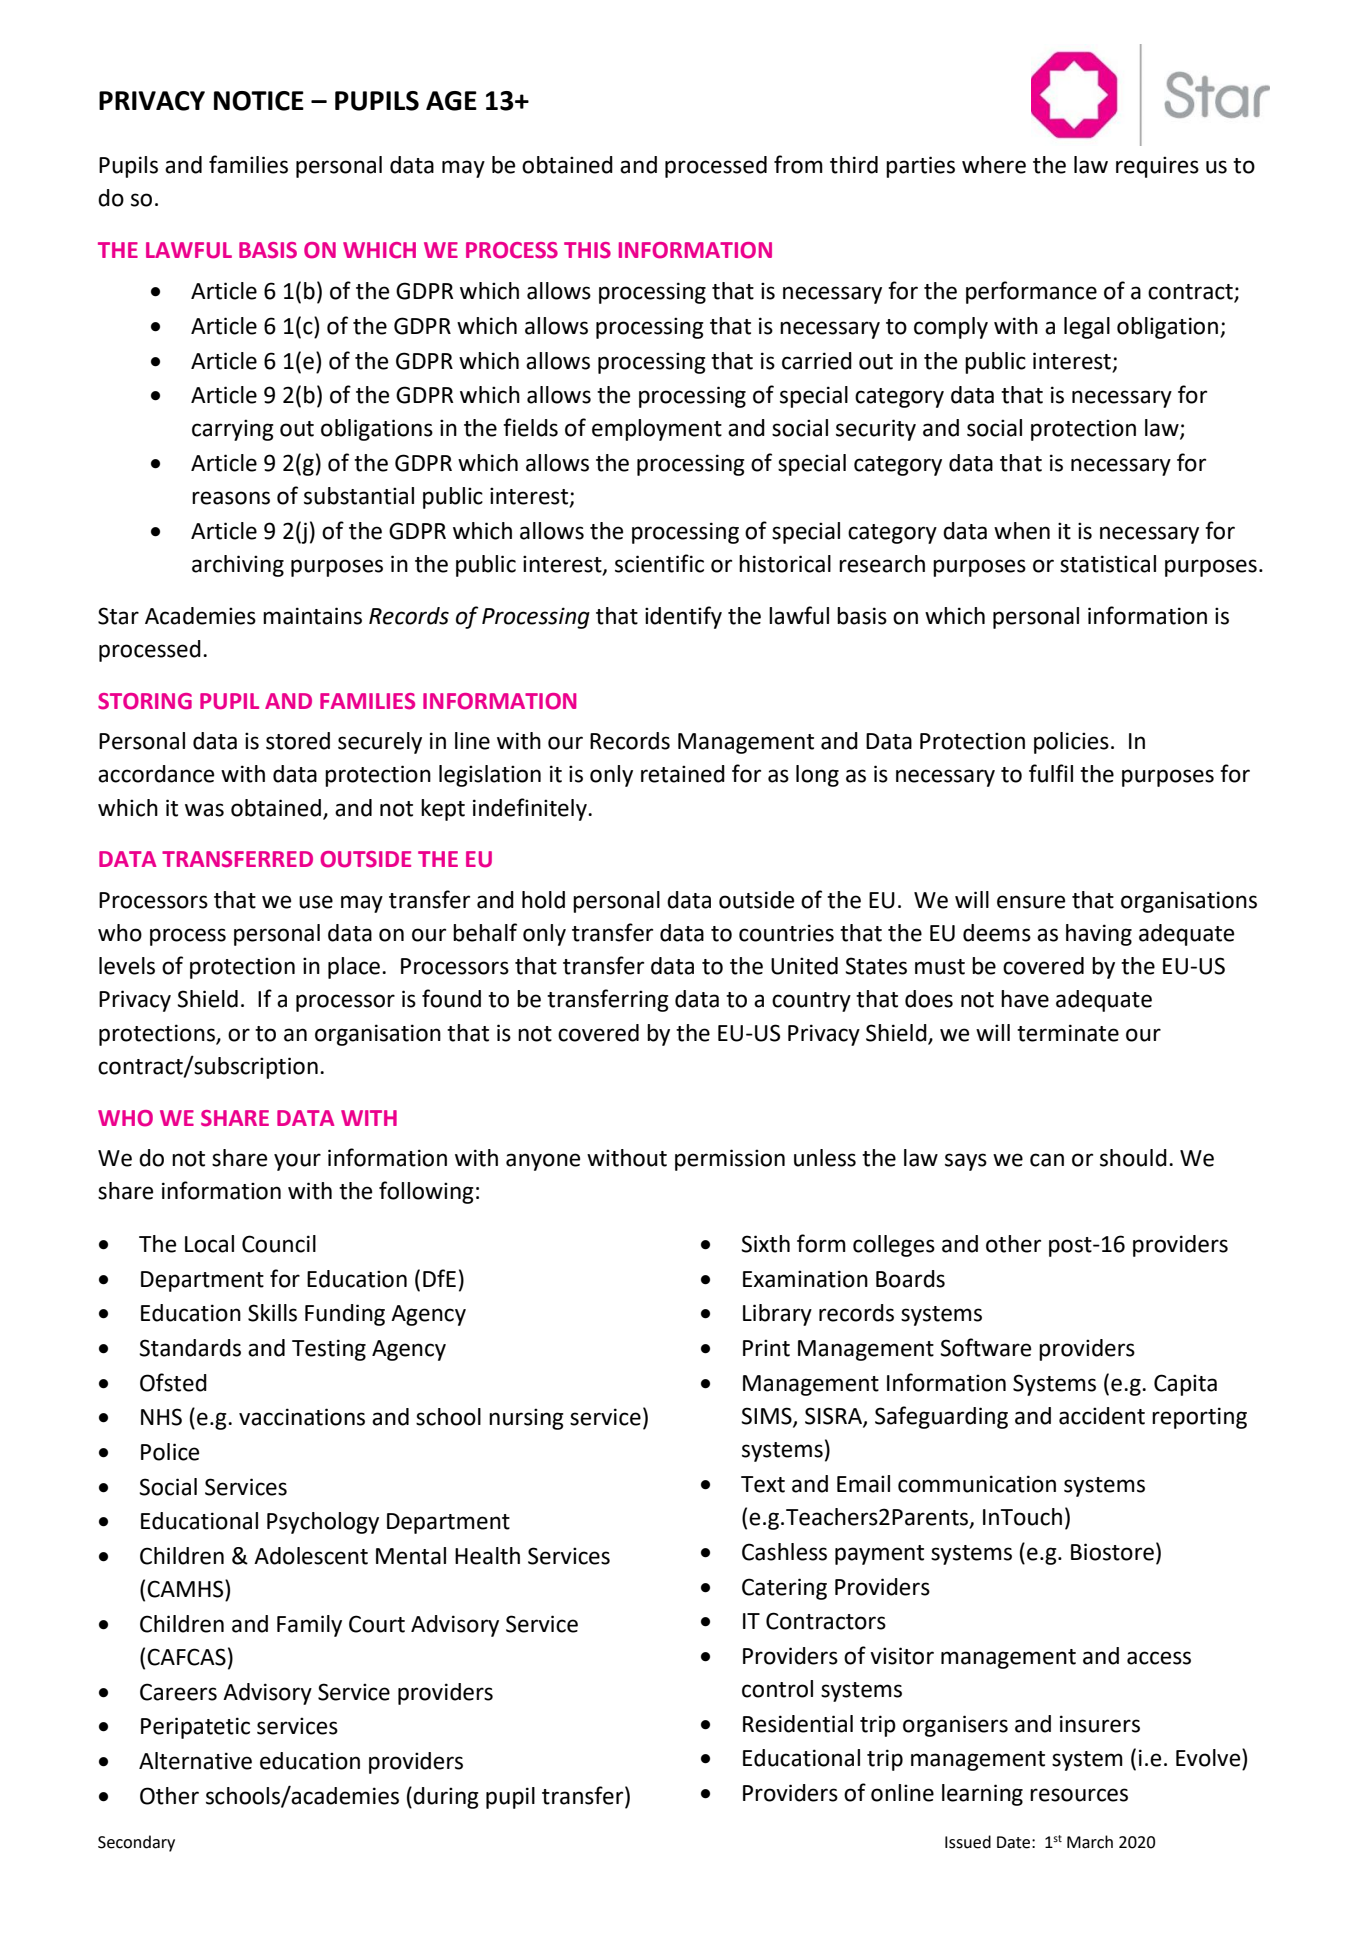 This screenshot has width=1367, height=1934. What do you see at coordinates (1157, 167) in the screenshot?
I see `requires` at bounding box center [1157, 167].
